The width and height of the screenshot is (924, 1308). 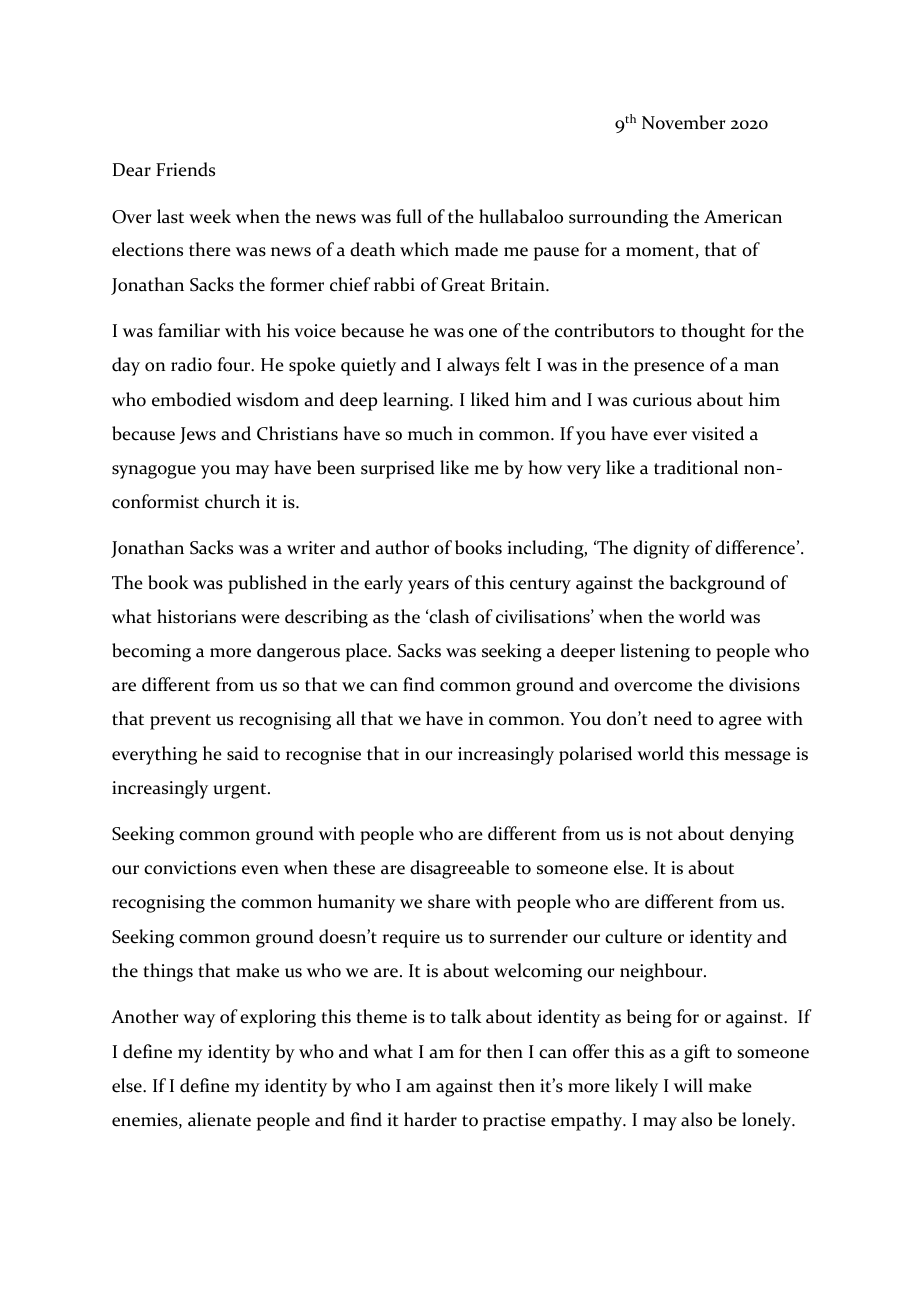 What do you see at coordinates (683, 122) in the screenshot?
I see `November` at bounding box center [683, 122].
